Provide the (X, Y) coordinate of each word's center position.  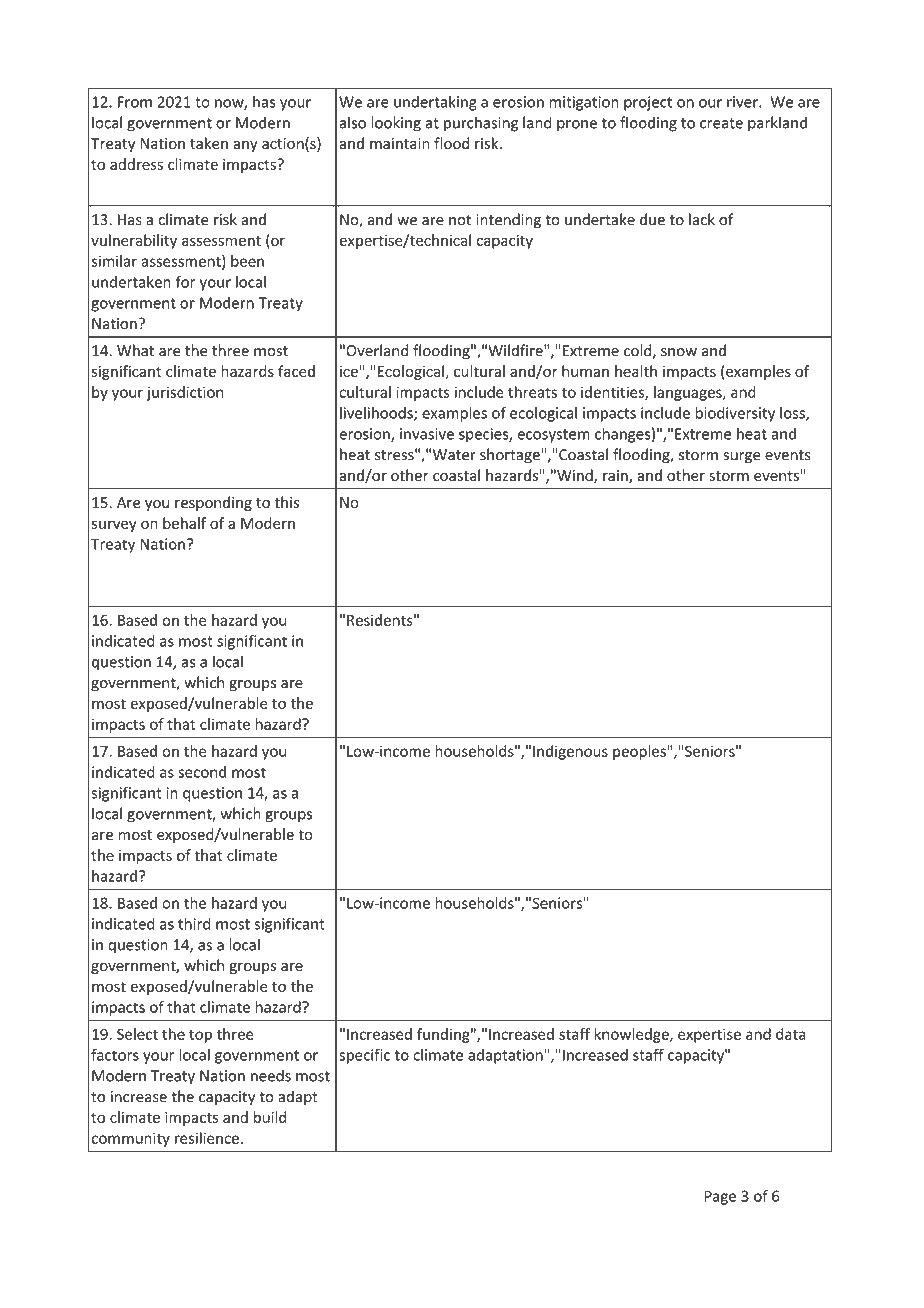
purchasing (481, 124)
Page (720, 1197)
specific (364, 1056)
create (721, 123)
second (202, 772)
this (286, 502)
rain (616, 477)
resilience (207, 1138)
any (245, 146)
